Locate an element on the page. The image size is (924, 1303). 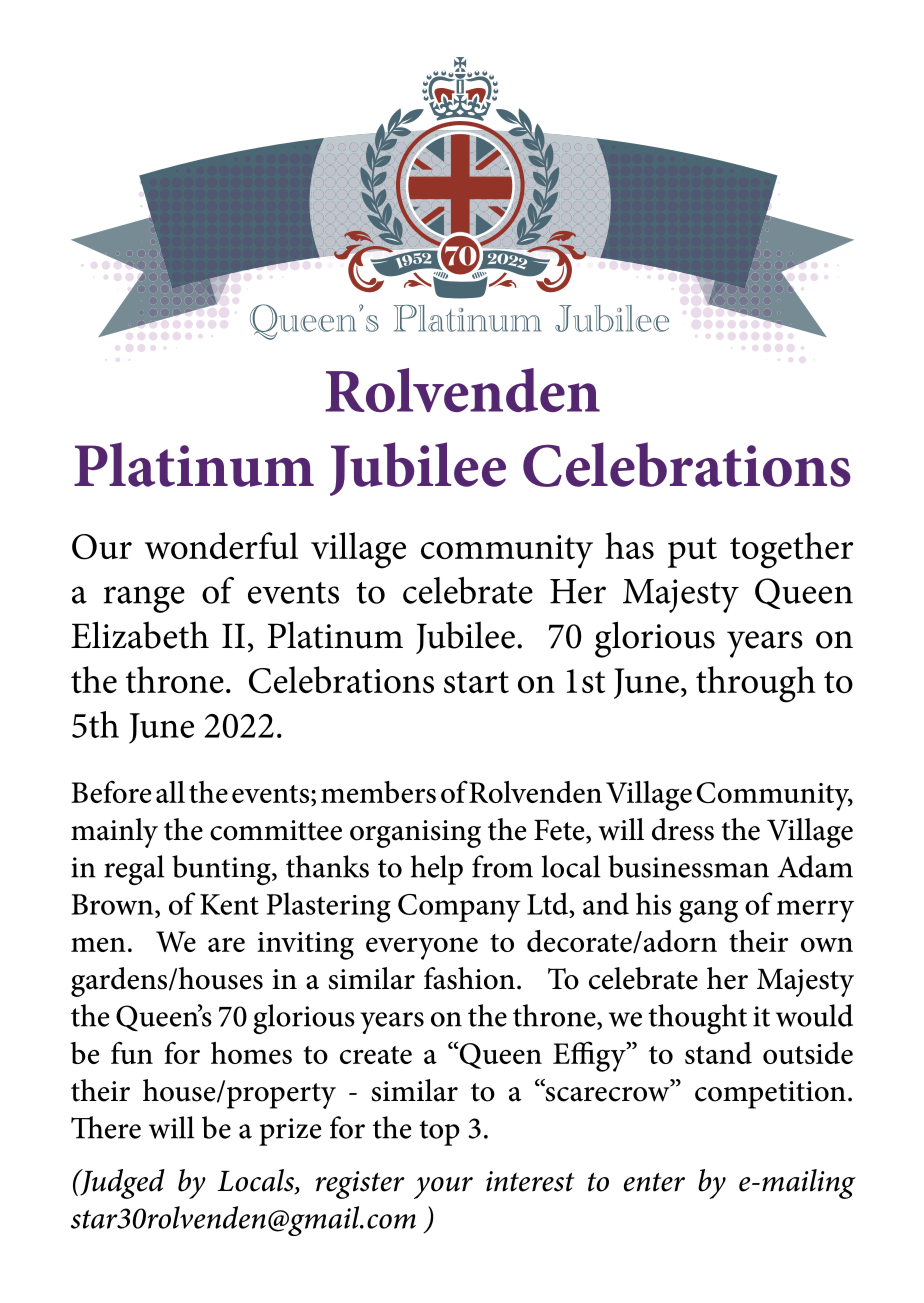
help is located at coordinates (437, 870).
